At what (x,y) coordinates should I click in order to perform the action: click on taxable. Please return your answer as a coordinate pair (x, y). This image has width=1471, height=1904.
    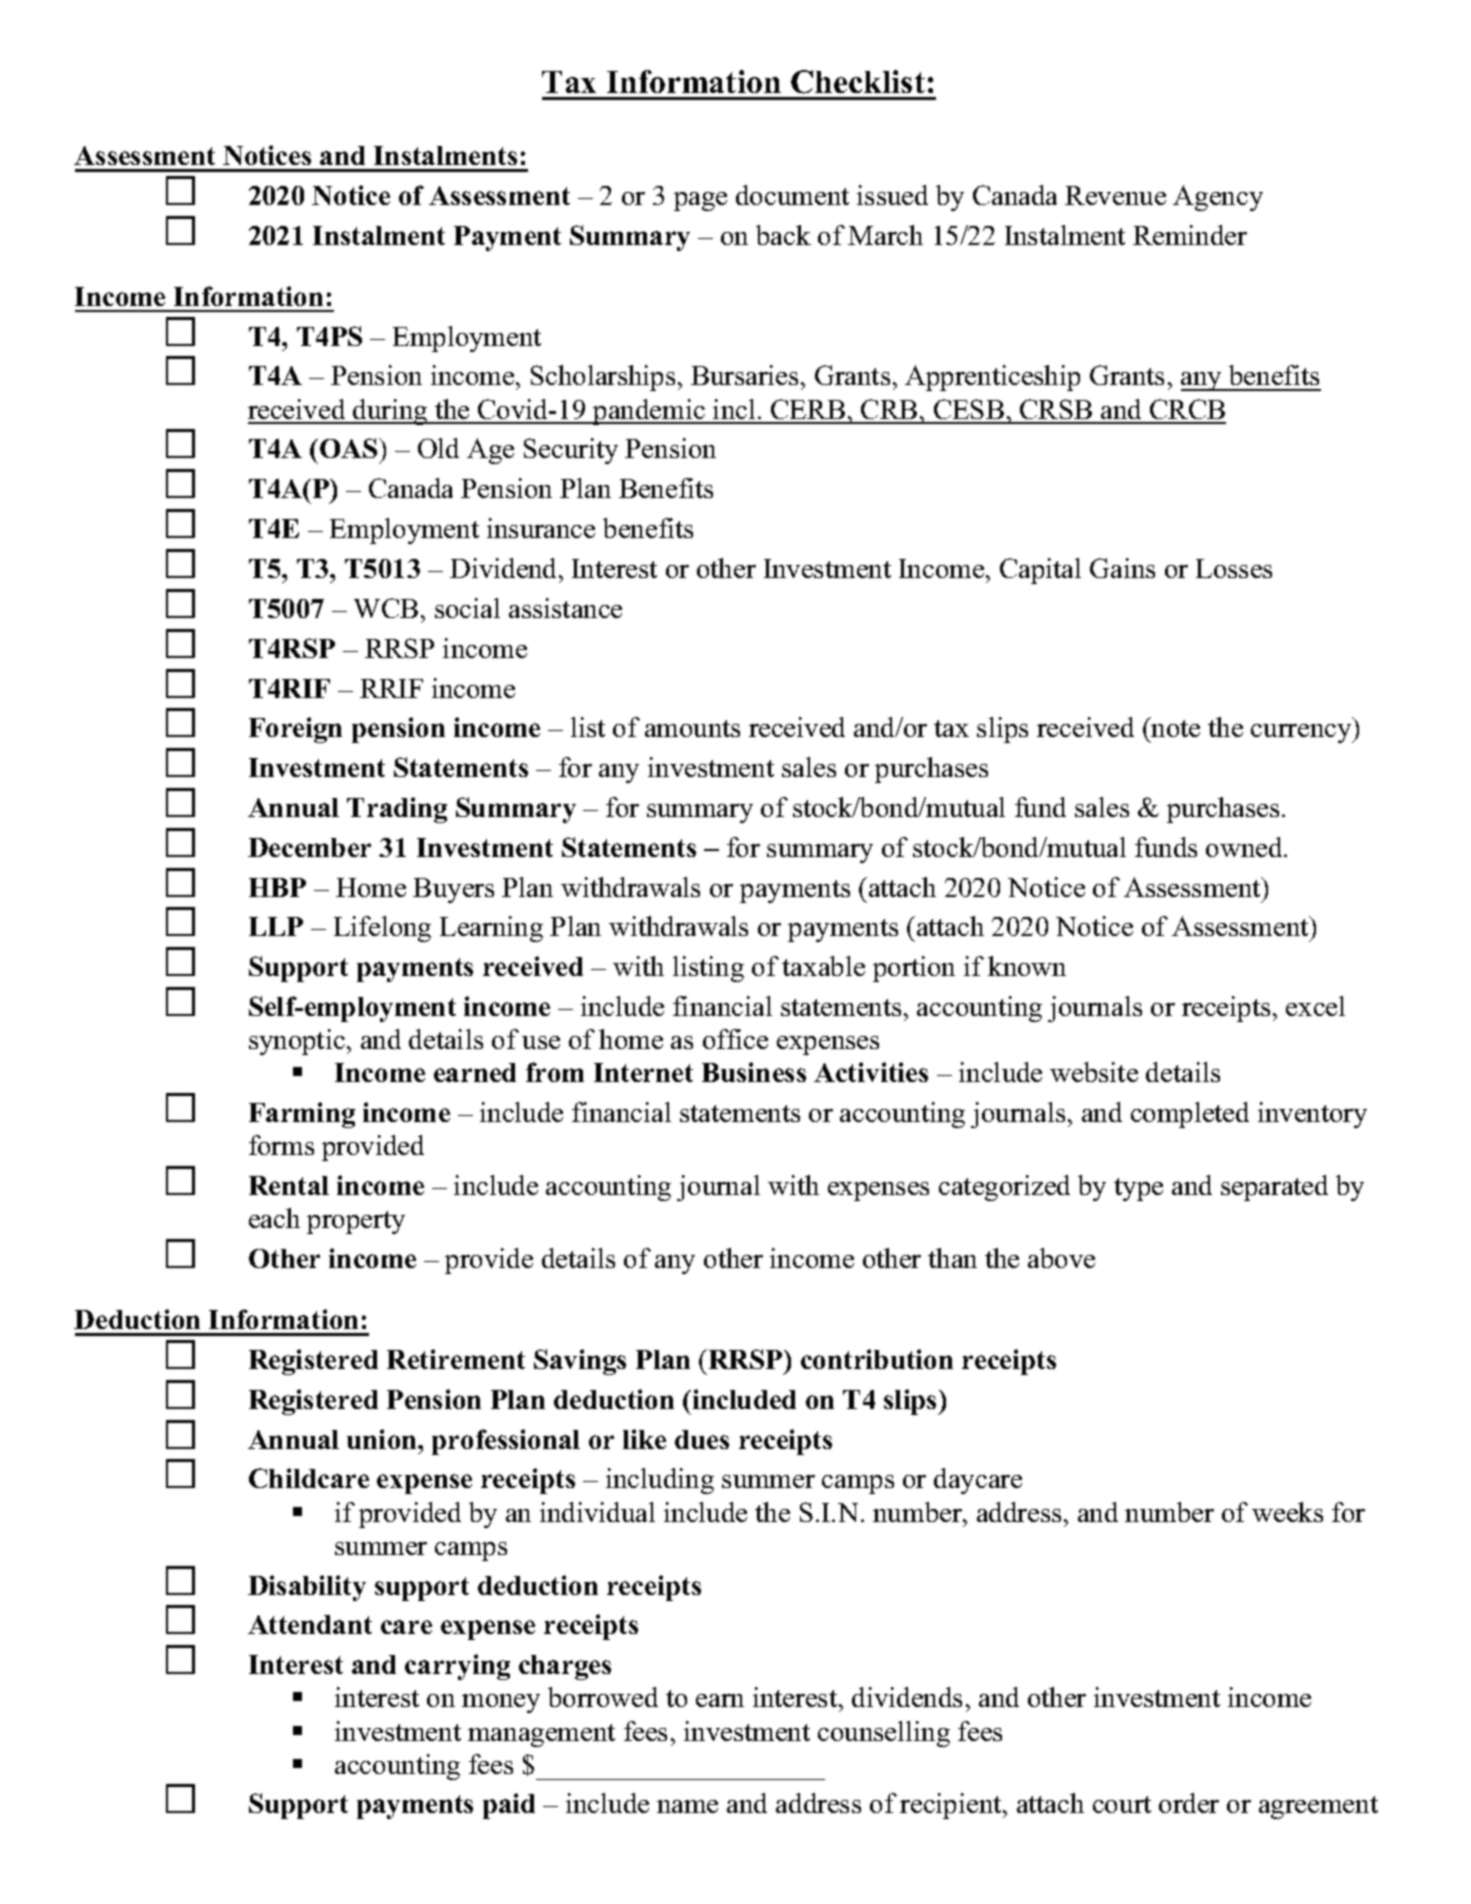
    Looking at the image, I should click on (823, 966).
